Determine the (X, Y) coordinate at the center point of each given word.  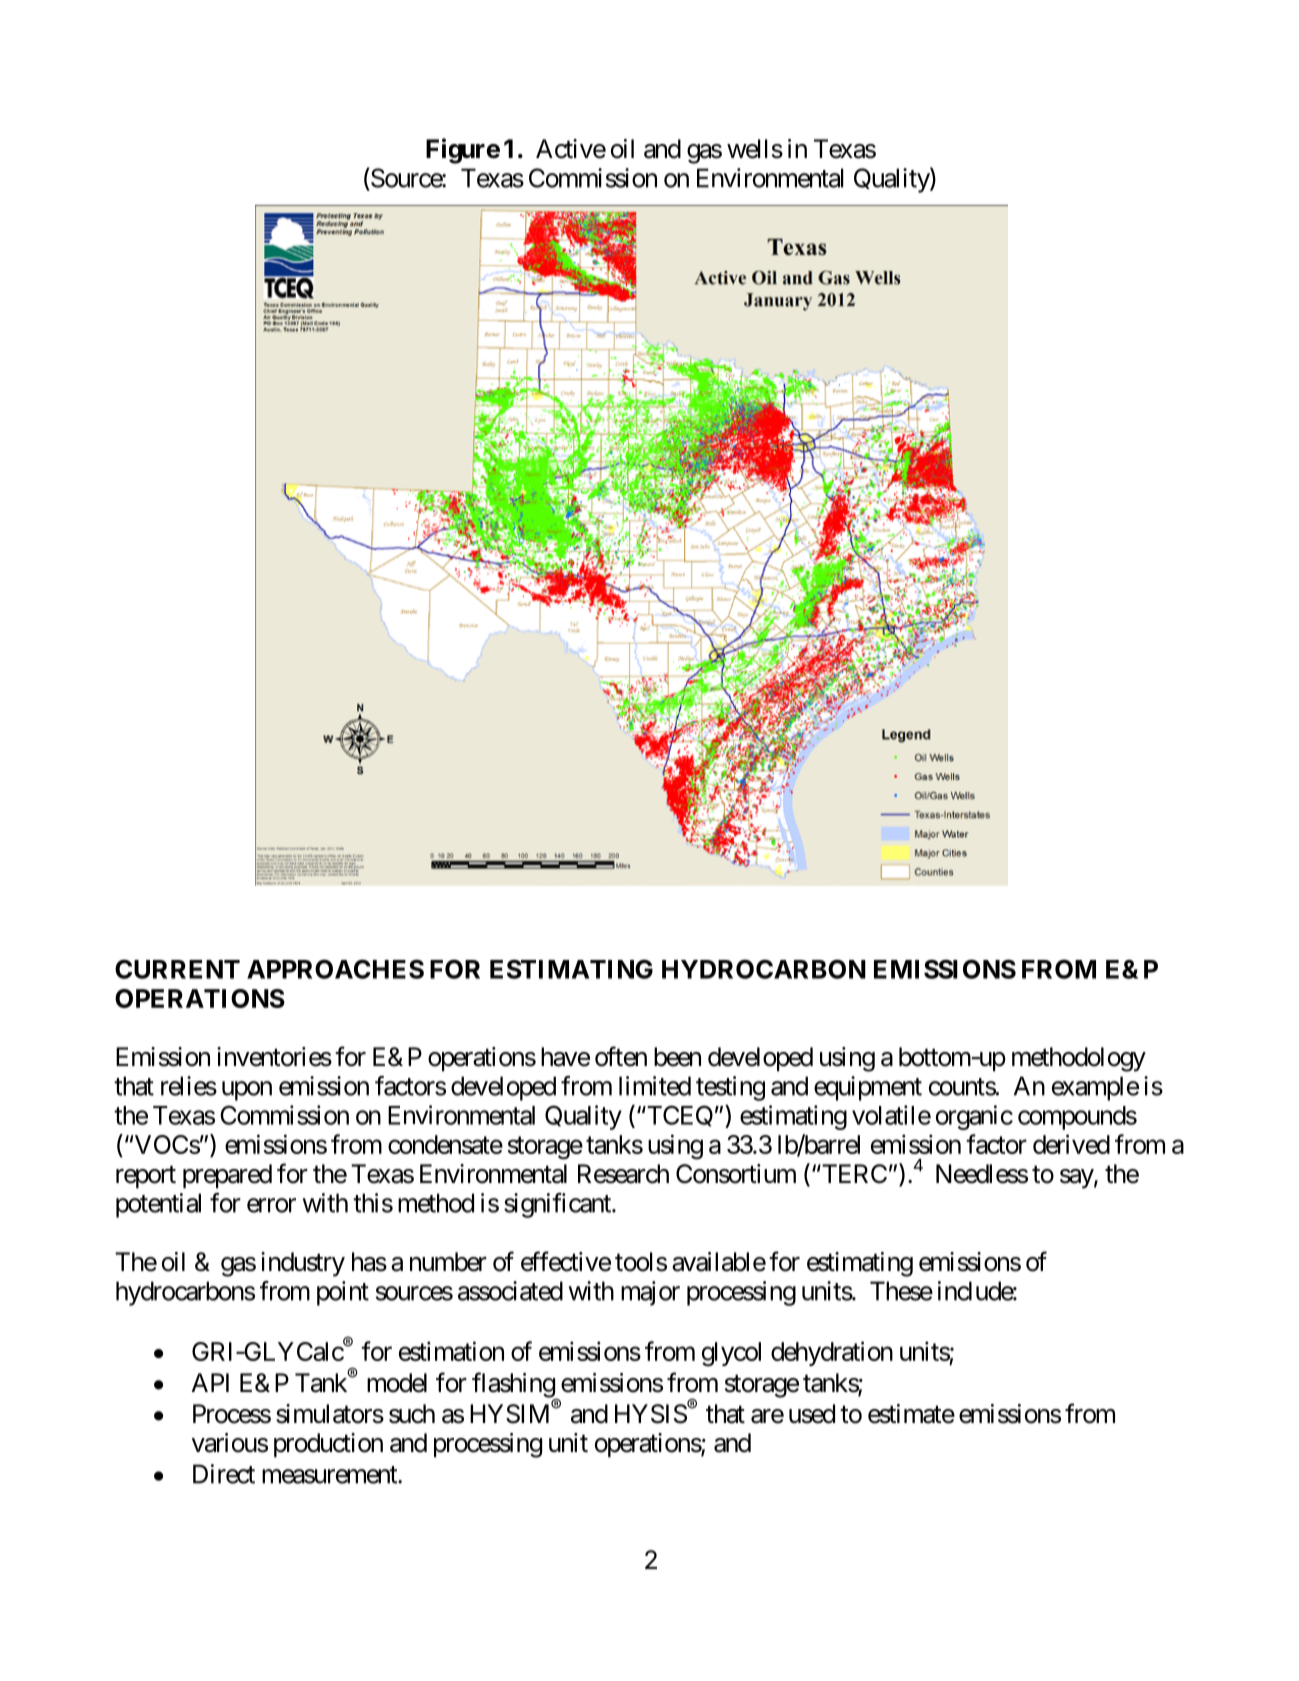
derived (1071, 1144)
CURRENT (177, 969)
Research (623, 1174)
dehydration (832, 1353)
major (650, 1293)
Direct (224, 1474)
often (621, 1056)
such (412, 1414)
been (677, 1057)
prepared (227, 1176)
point (343, 1293)
